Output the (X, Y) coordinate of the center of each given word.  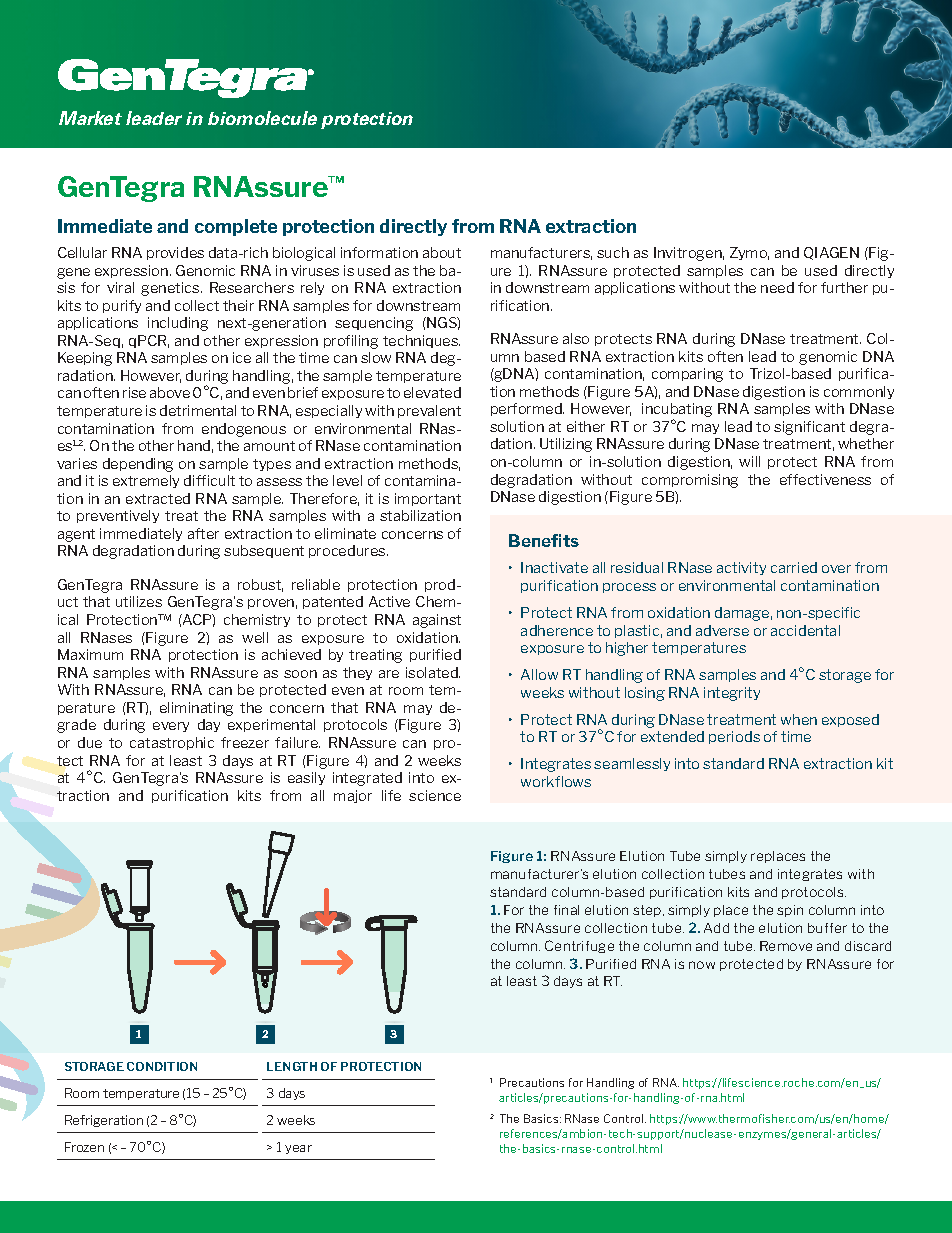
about (442, 252)
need (777, 287)
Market (90, 118)
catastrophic (172, 743)
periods (734, 737)
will (749, 461)
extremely (146, 481)
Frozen (84, 1147)
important (428, 499)
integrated (367, 779)
